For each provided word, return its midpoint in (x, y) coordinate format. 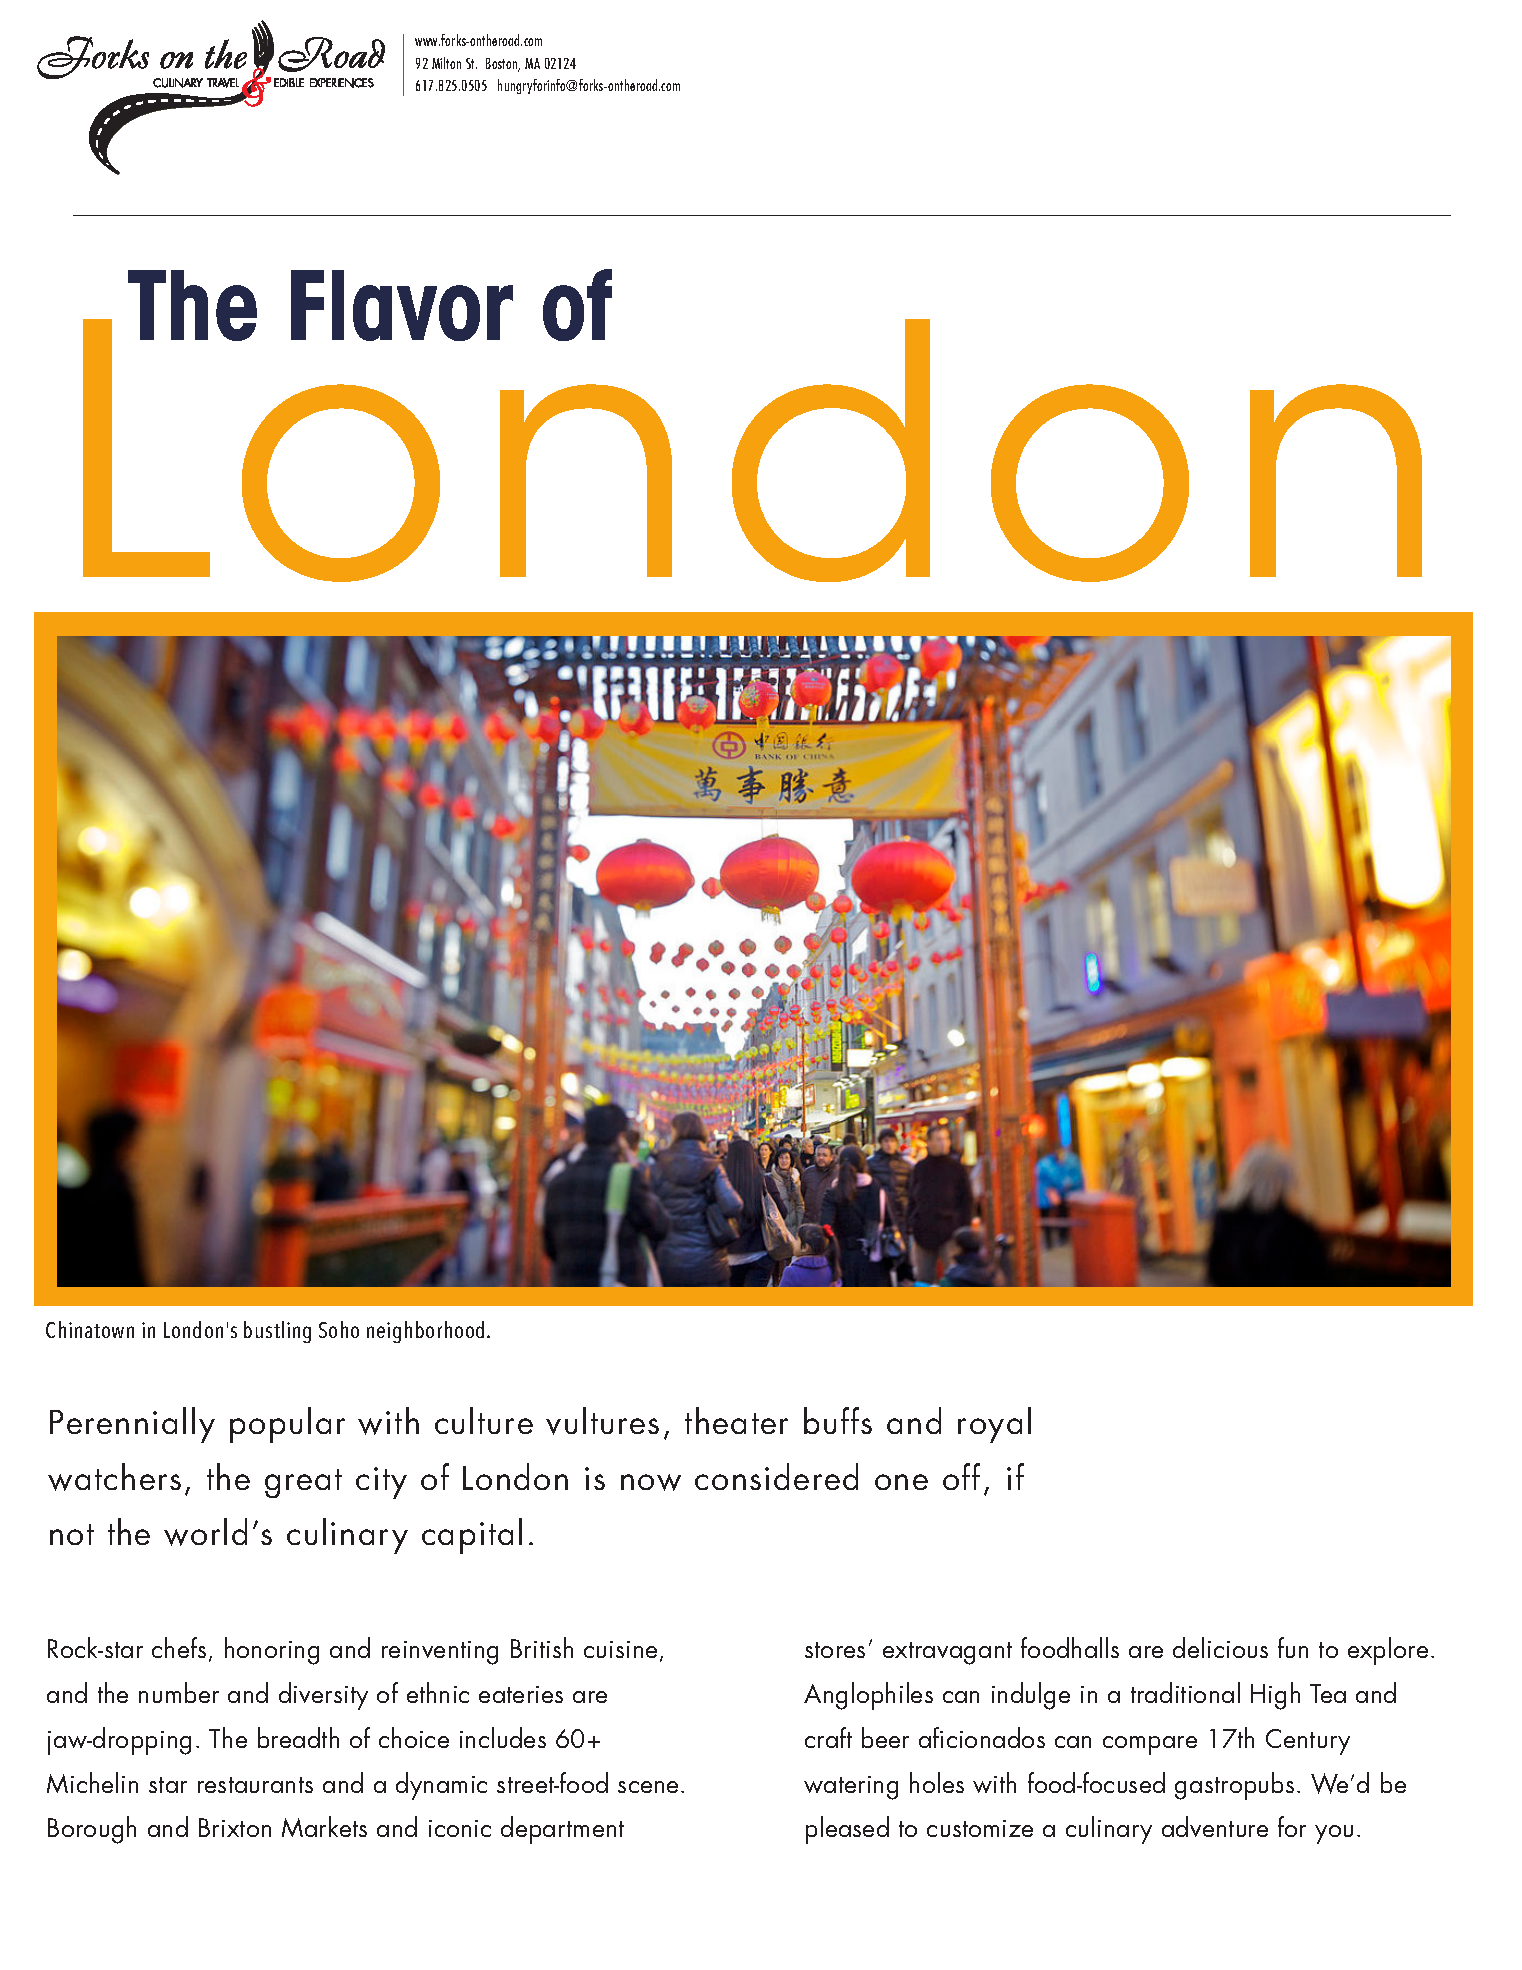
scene (648, 1787)
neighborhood (425, 1332)
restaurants (255, 1785)
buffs (838, 1420)
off (961, 1476)
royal (994, 1425)
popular (287, 1425)
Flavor (402, 305)
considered (776, 1476)
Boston (503, 65)
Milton (446, 63)
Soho (339, 1329)
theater (736, 1420)
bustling (277, 1332)
